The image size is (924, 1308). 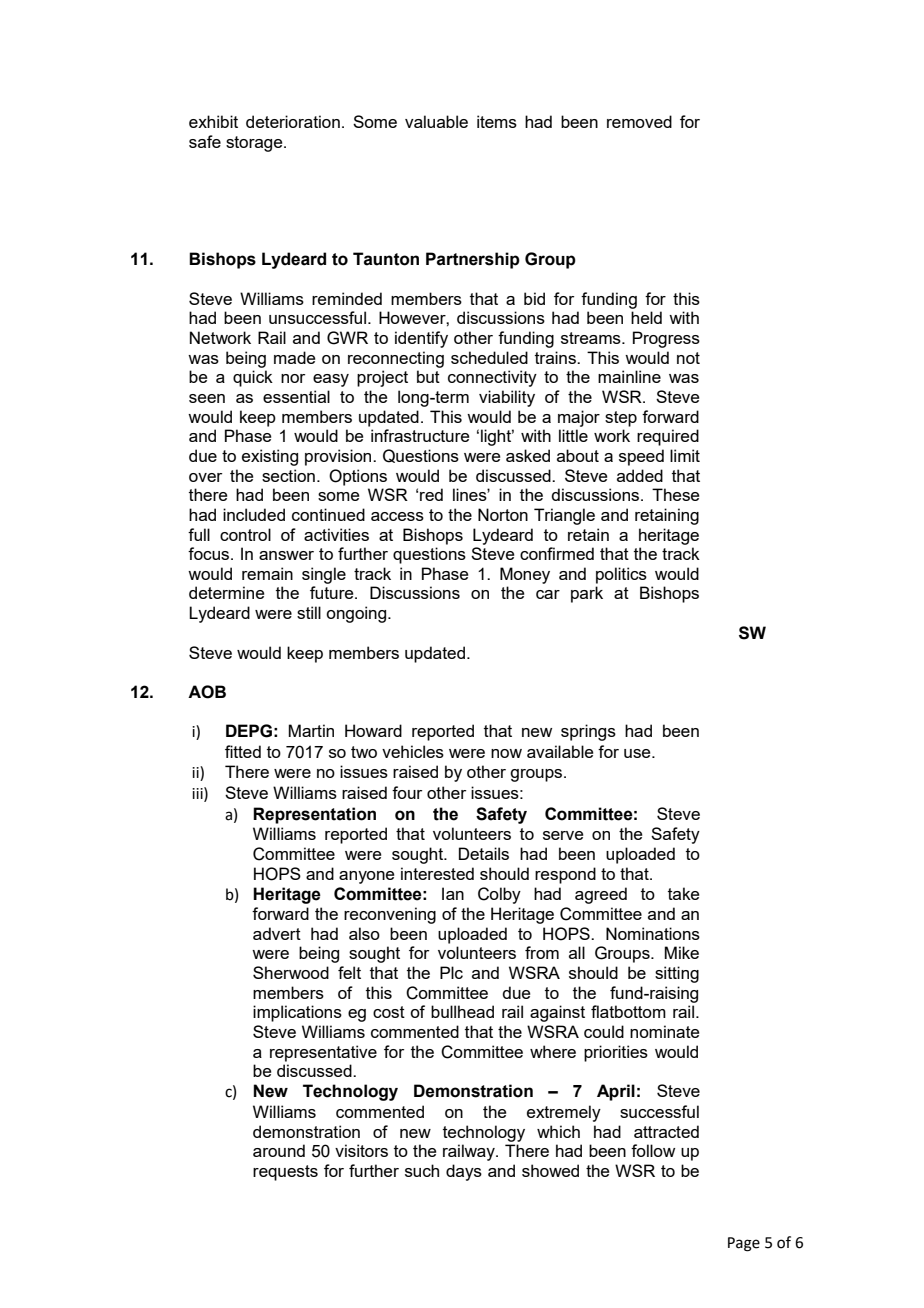 What do you see at coordinates (677, 974) in the screenshot?
I see `sitting` at bounding box center [677, 974].
